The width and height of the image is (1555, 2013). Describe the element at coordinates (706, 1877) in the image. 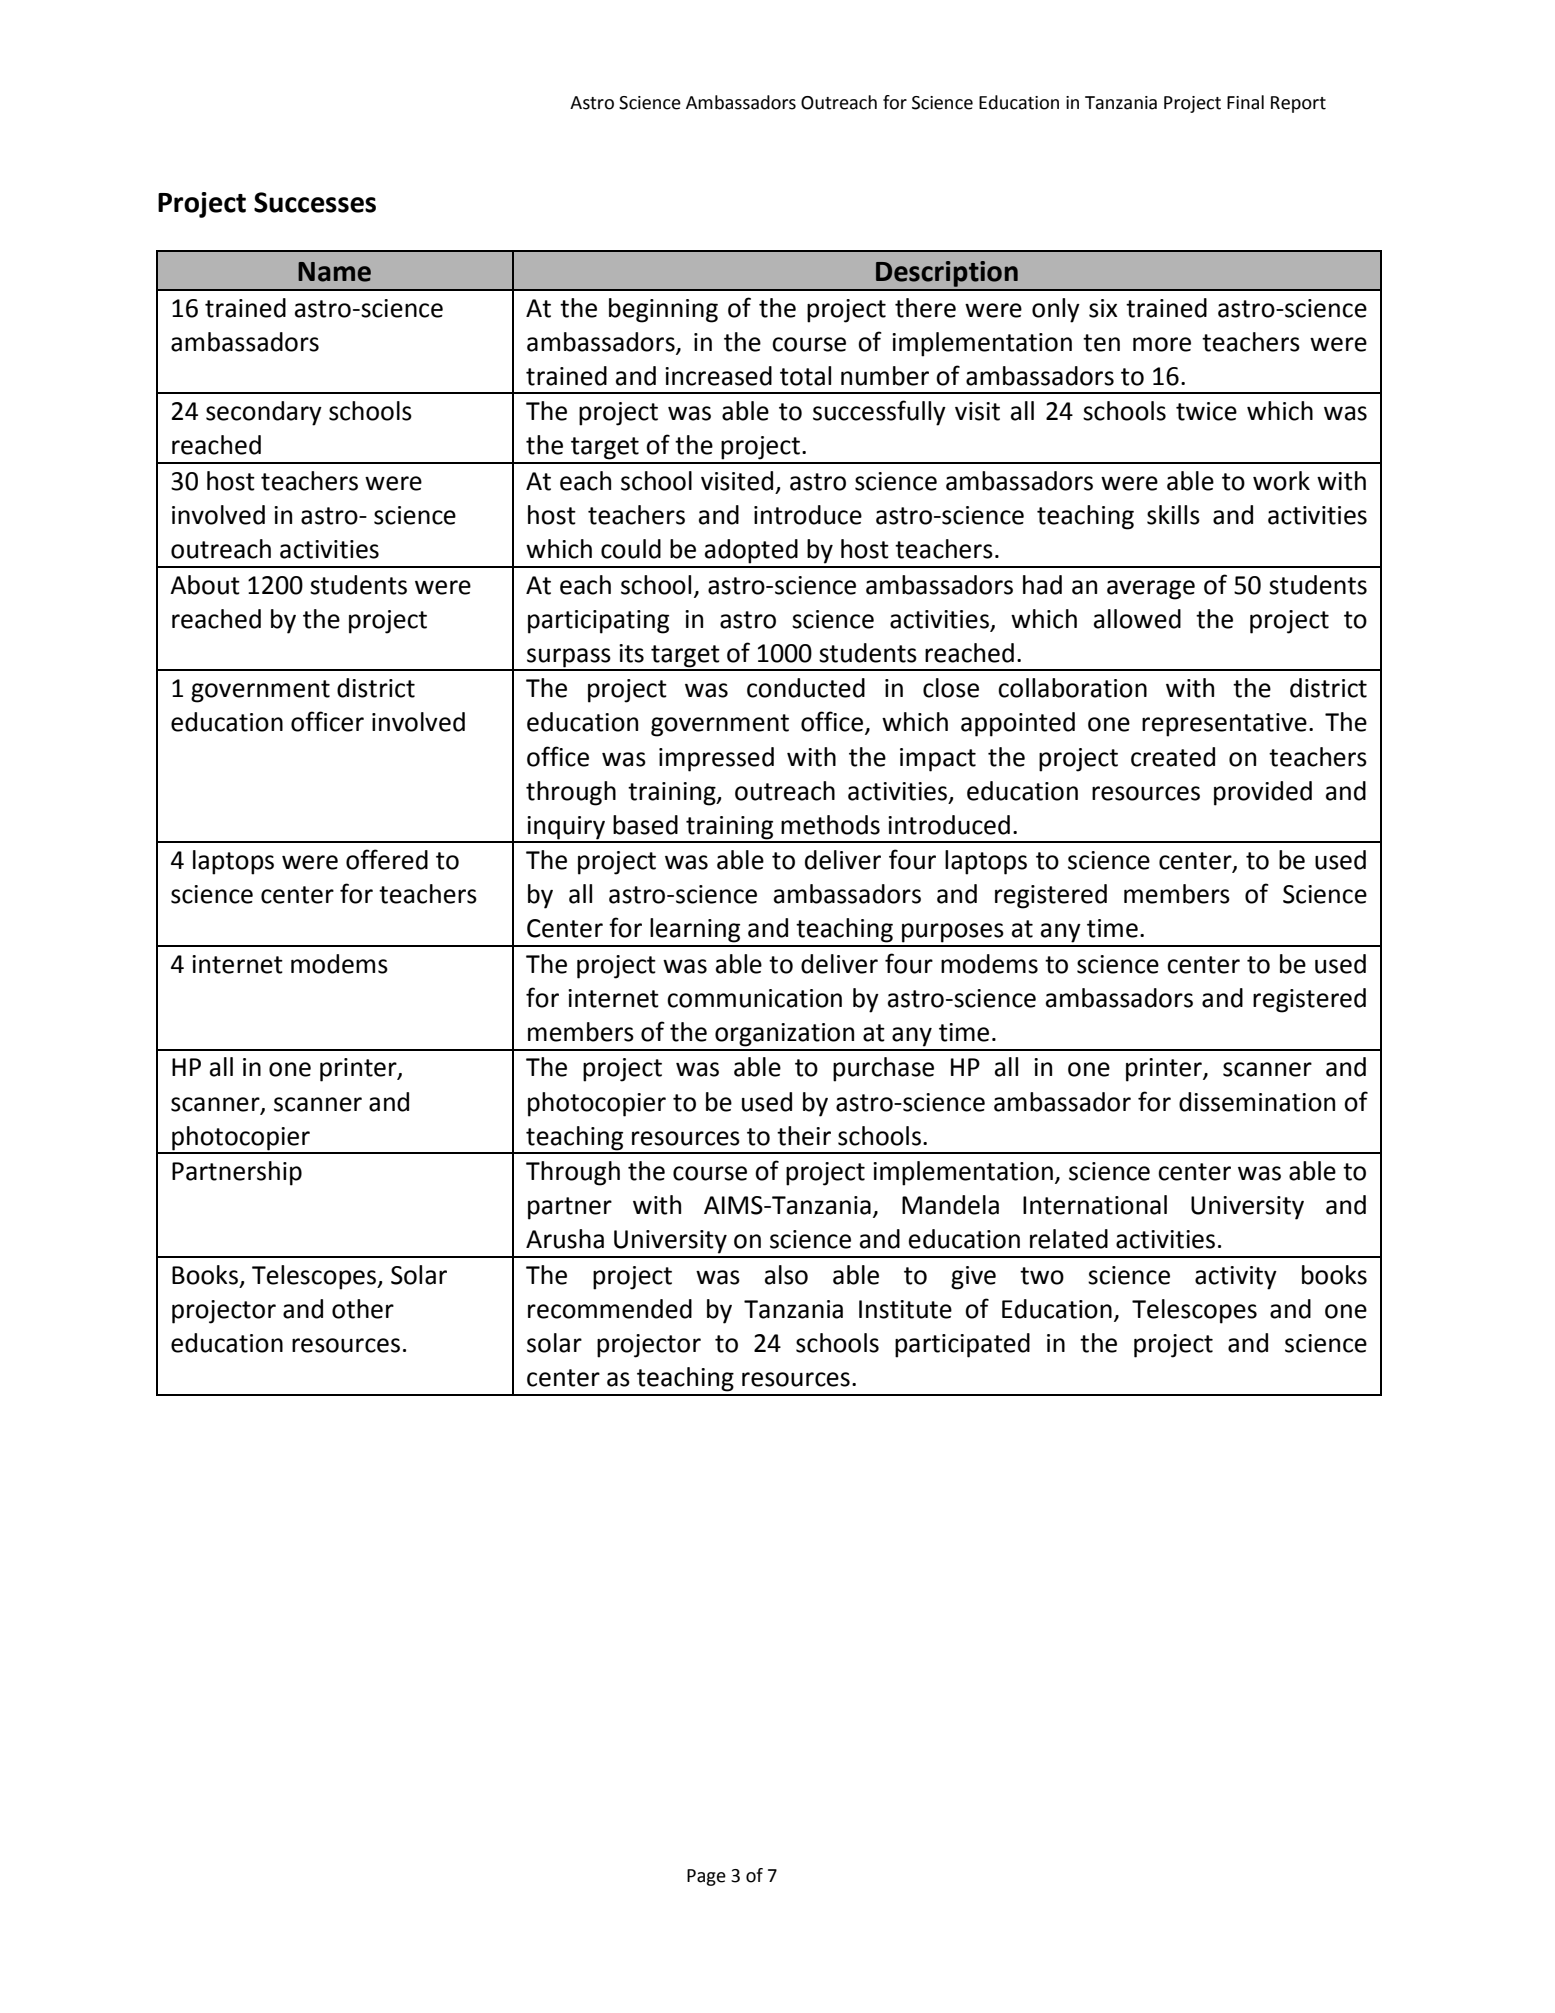

I see `Page` at that location.
